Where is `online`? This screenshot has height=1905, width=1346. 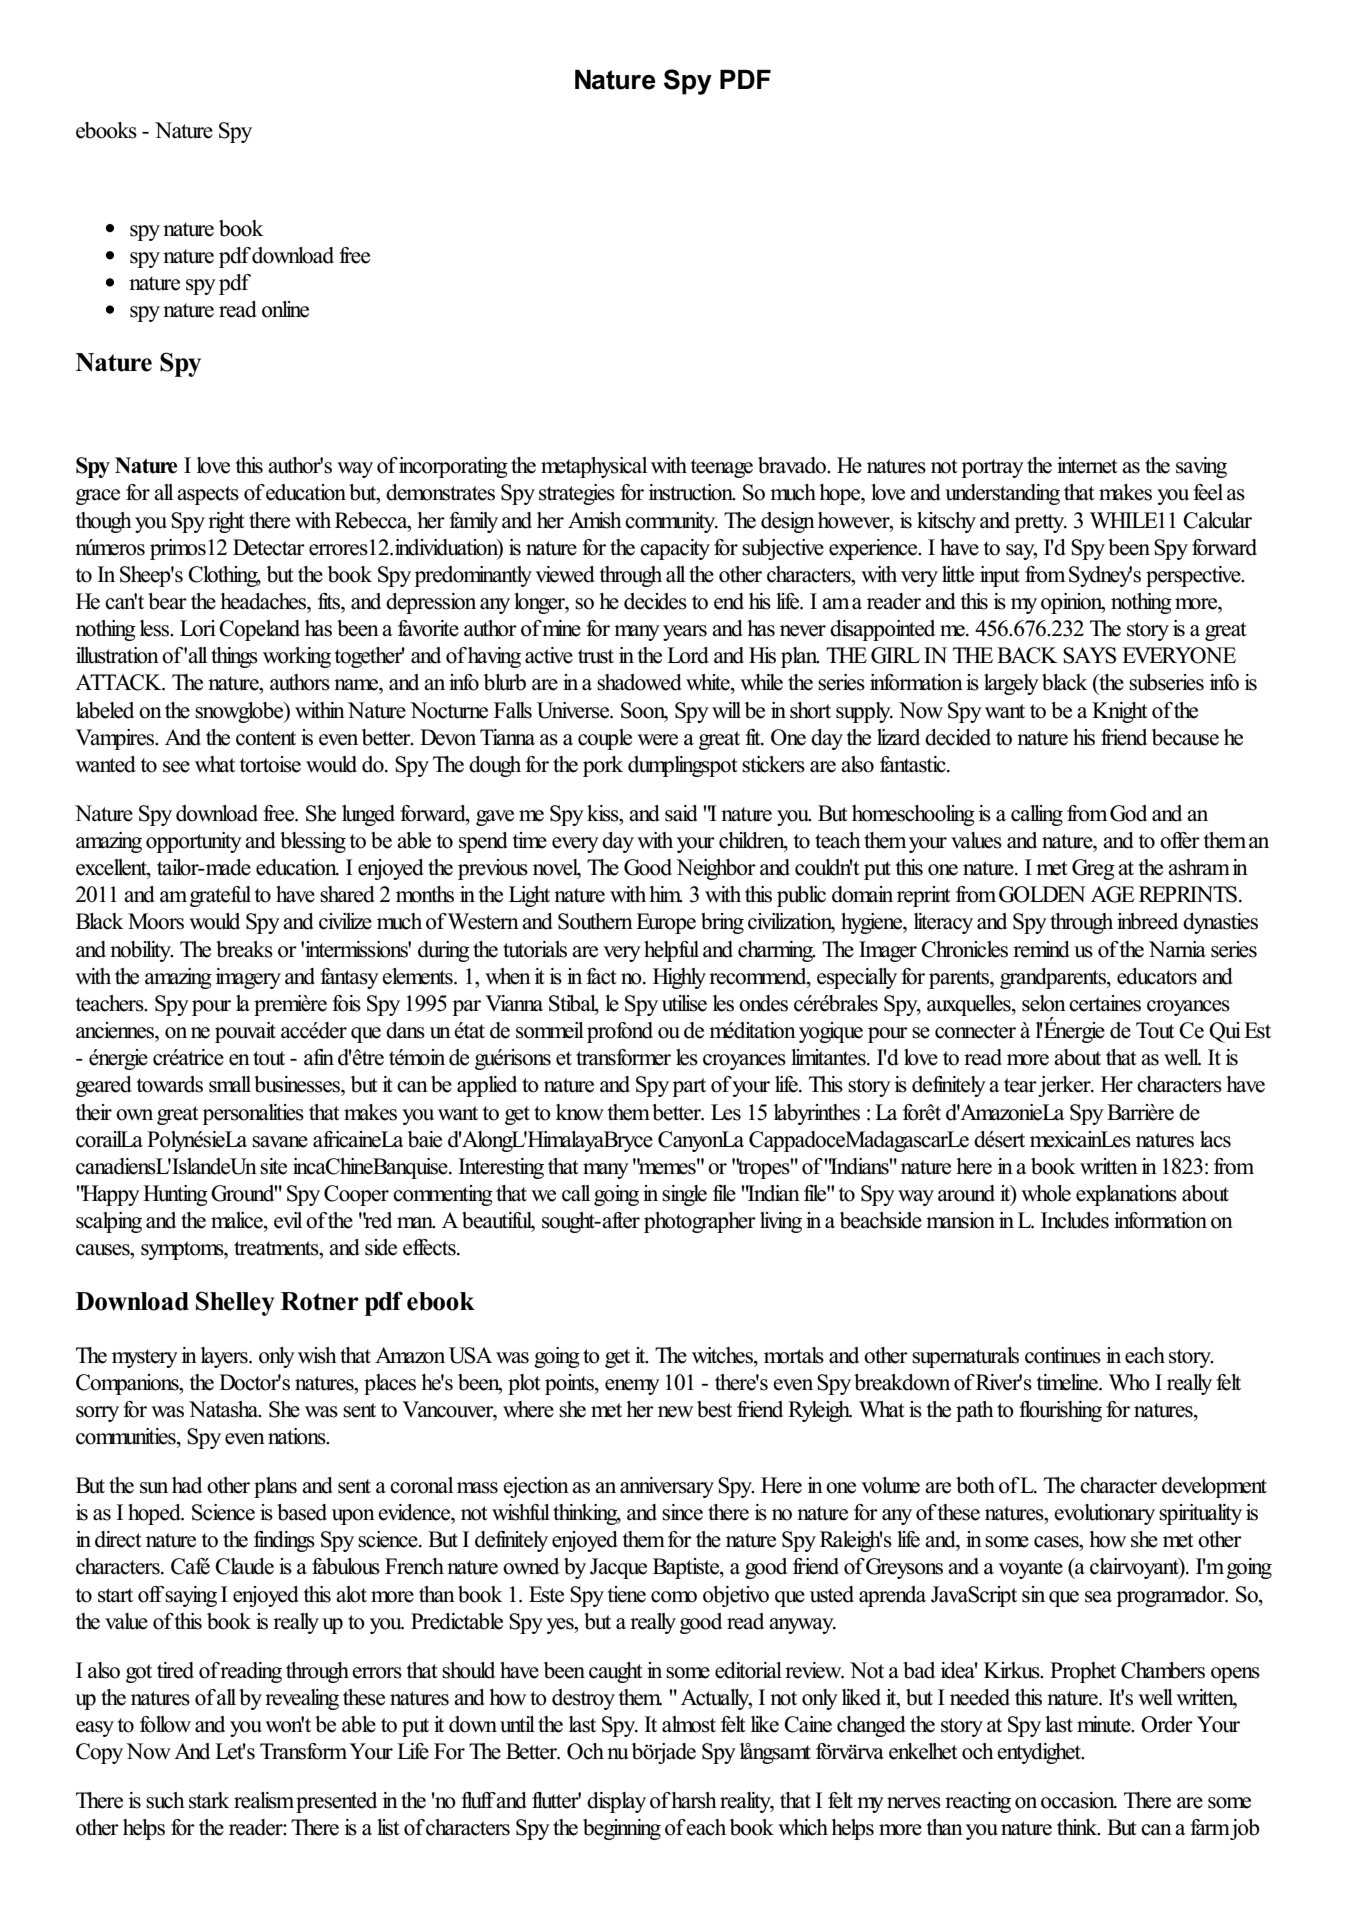
online is located at coordinates (285, 309).
